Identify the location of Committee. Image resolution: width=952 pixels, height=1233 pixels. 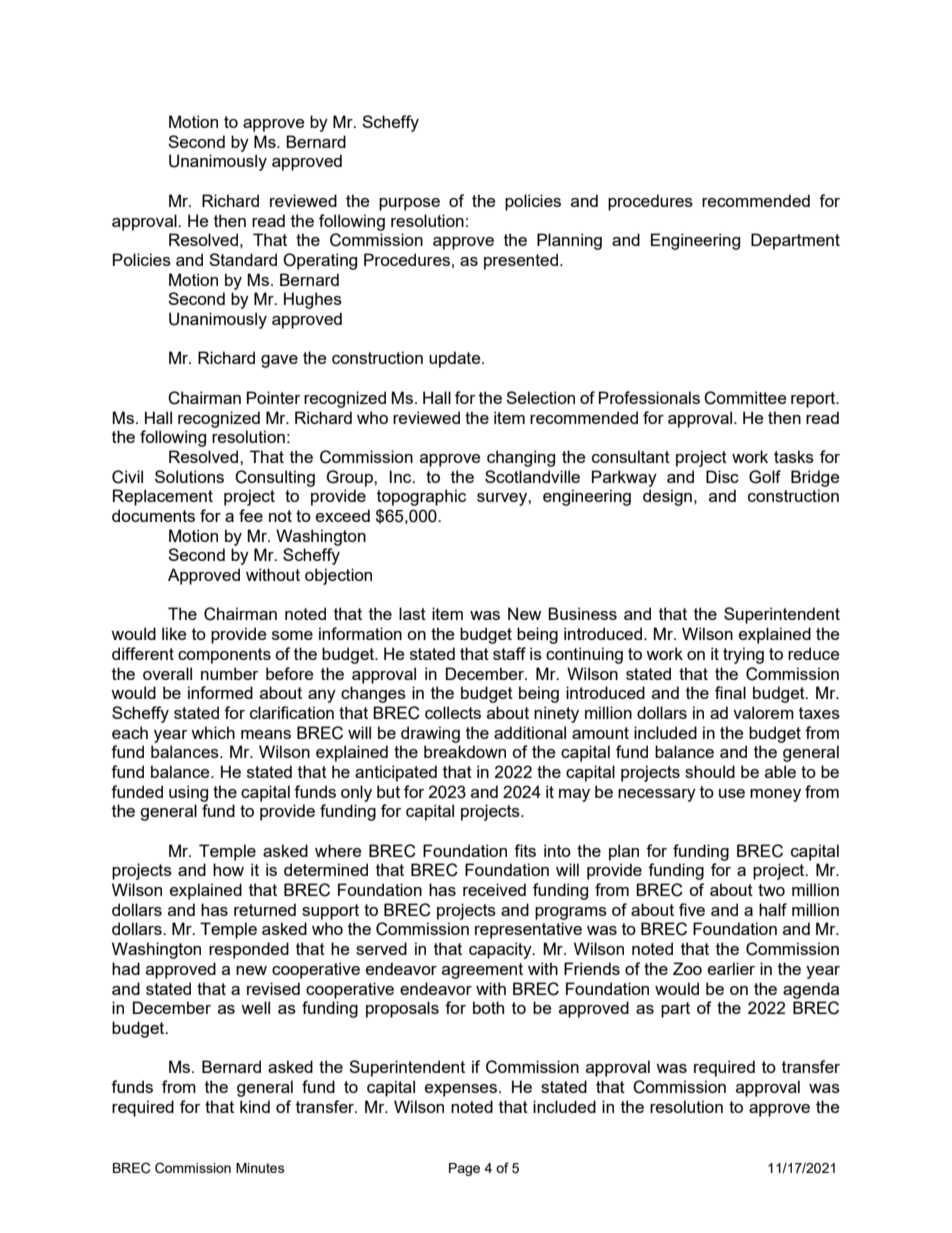
(745, 398).
